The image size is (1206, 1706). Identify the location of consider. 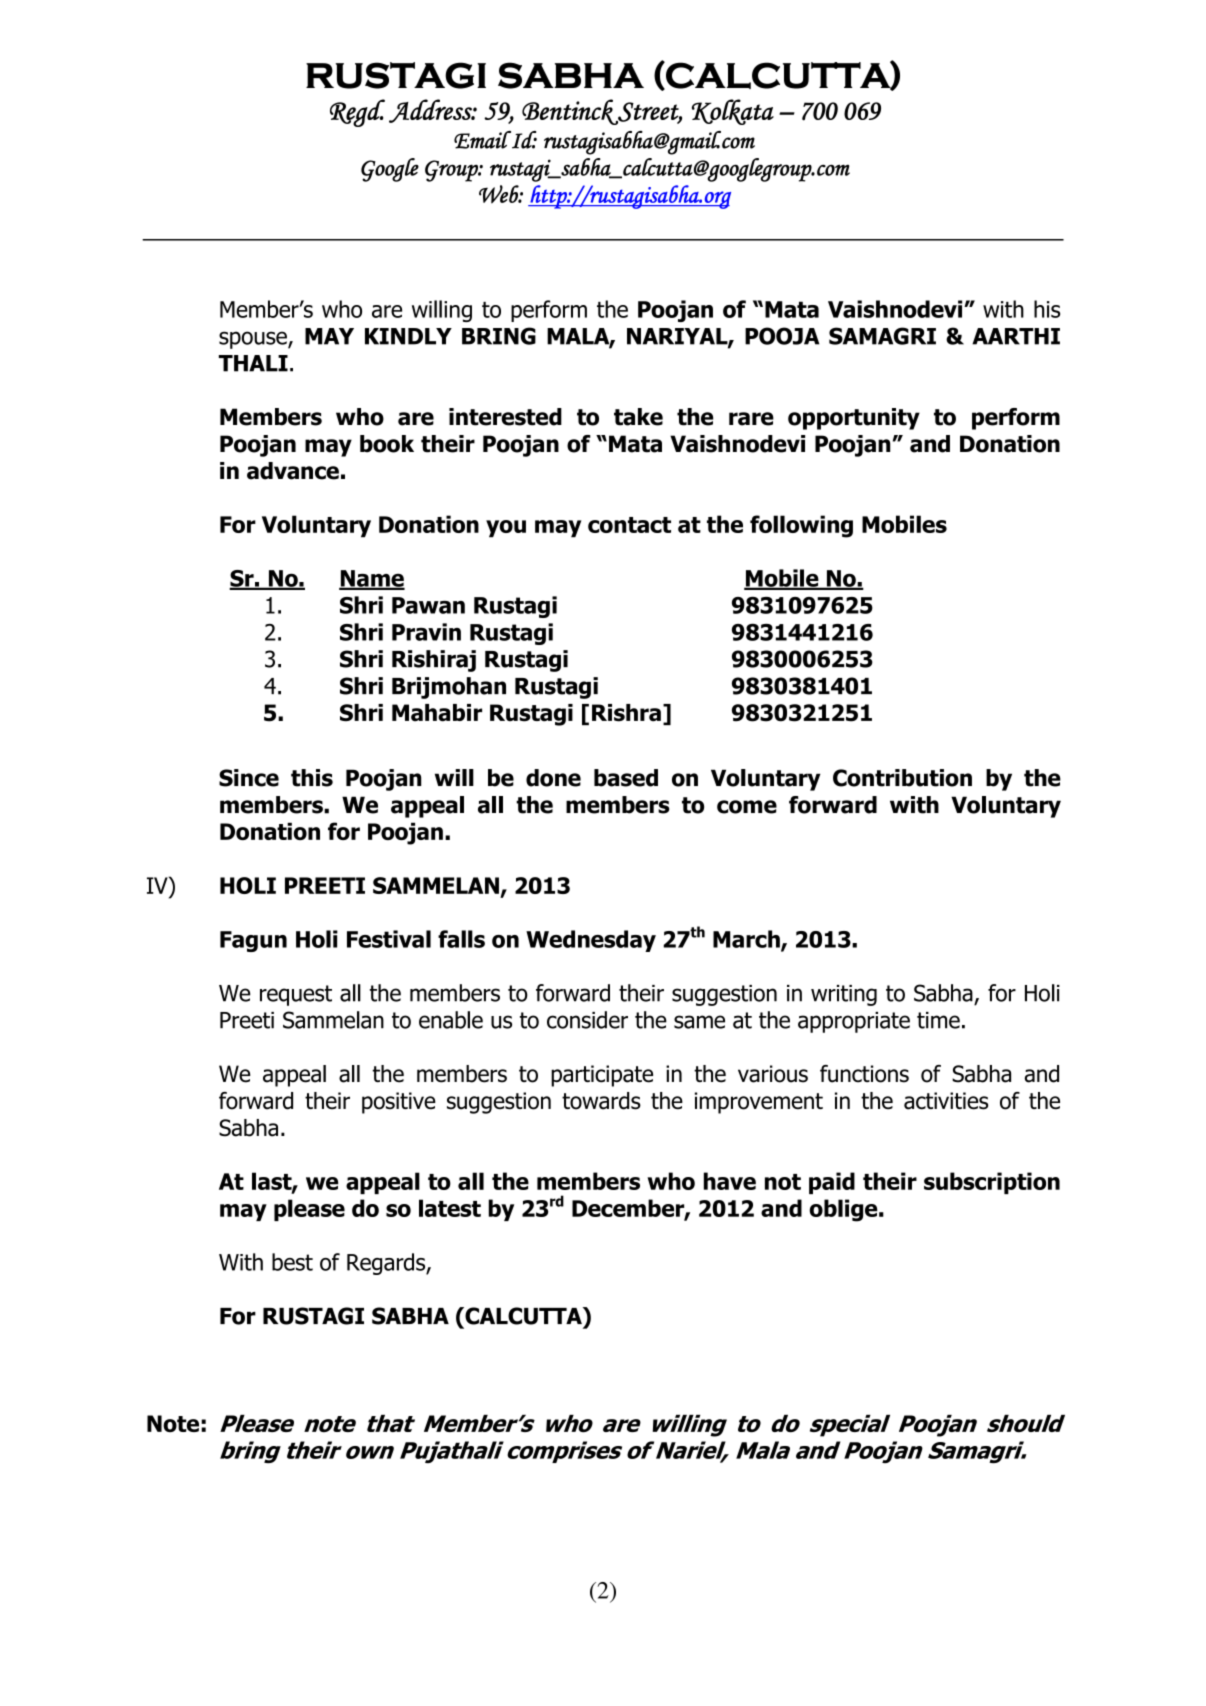
(587, 1020).
